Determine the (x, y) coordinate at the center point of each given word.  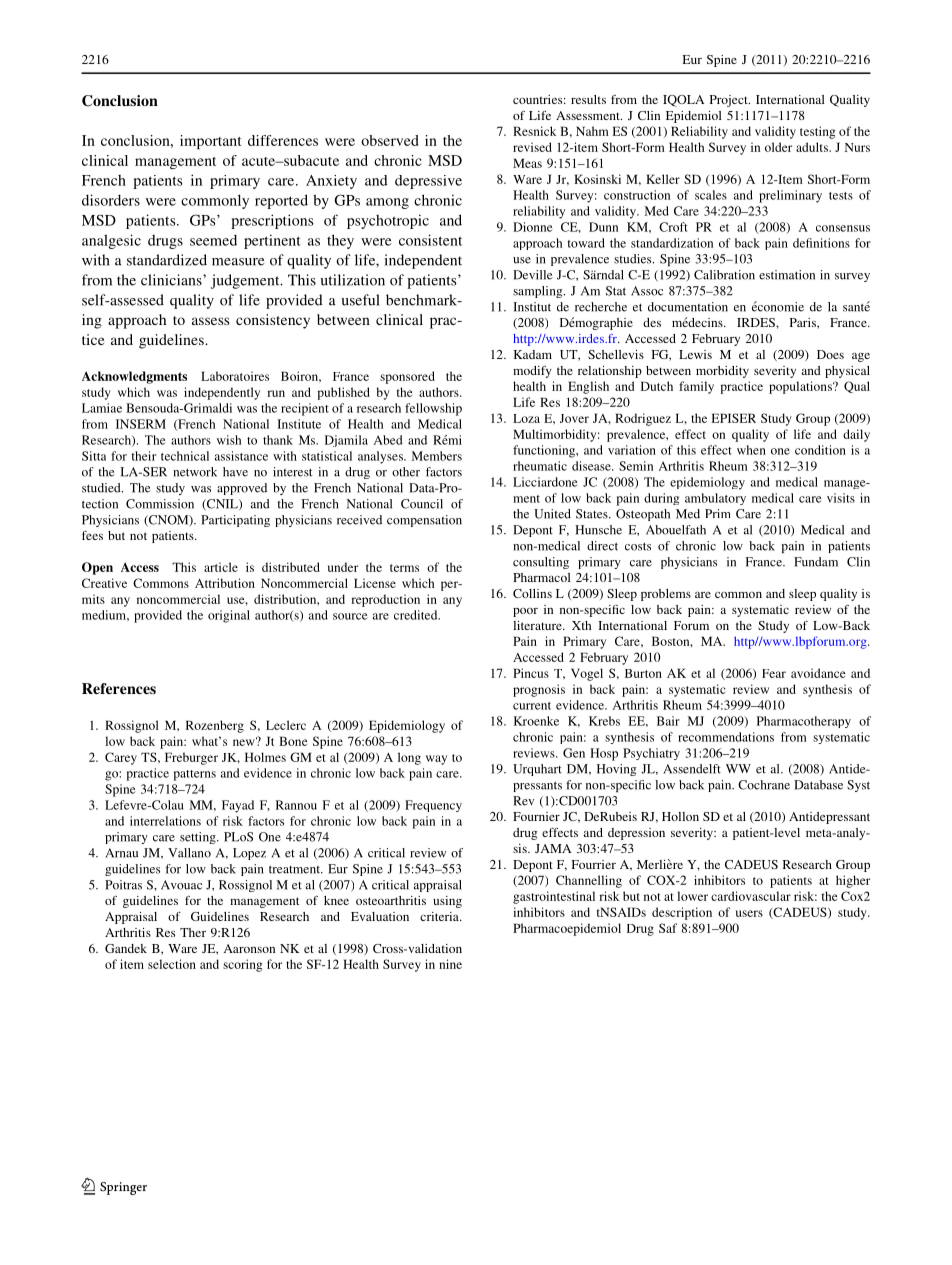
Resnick (534, 131)
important (210, 142)
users (749, 913)
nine (450, 964)
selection (172, 964)
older (778, 147)
